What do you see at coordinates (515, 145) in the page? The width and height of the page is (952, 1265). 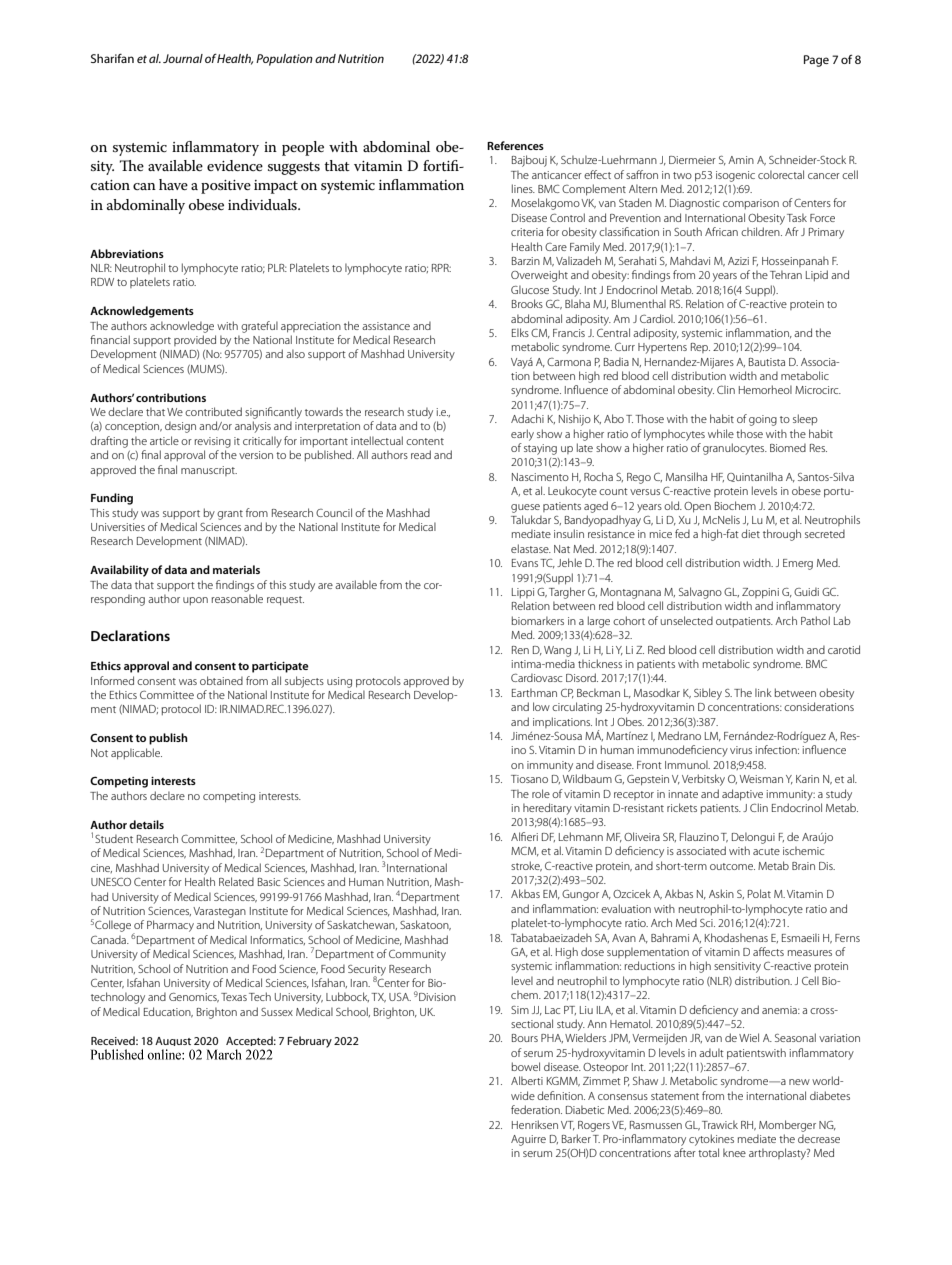 I see `References` at bounding box center [515, 145].
